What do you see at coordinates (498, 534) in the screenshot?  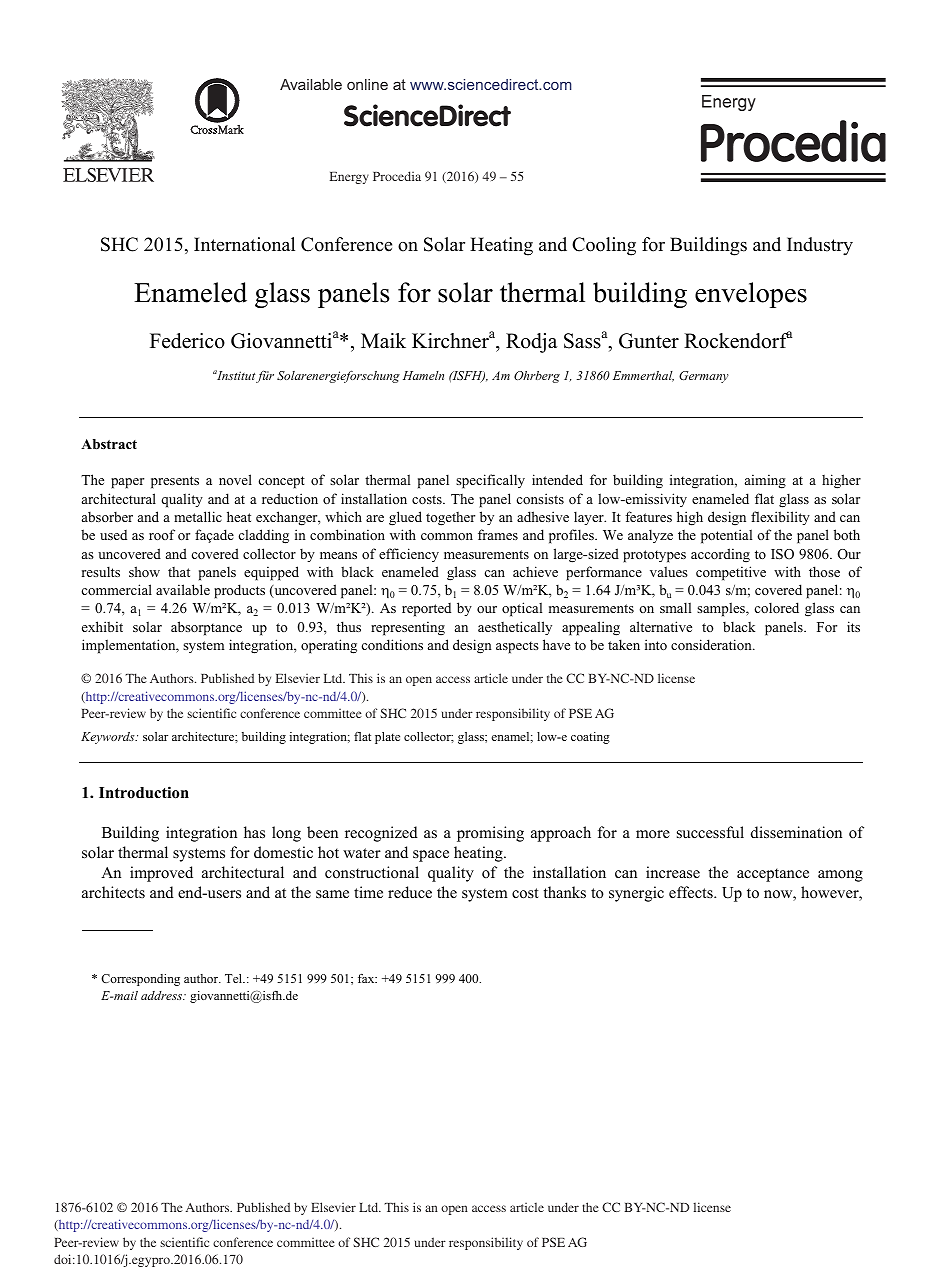 I see `frames` at bounding box center [498, 534].
